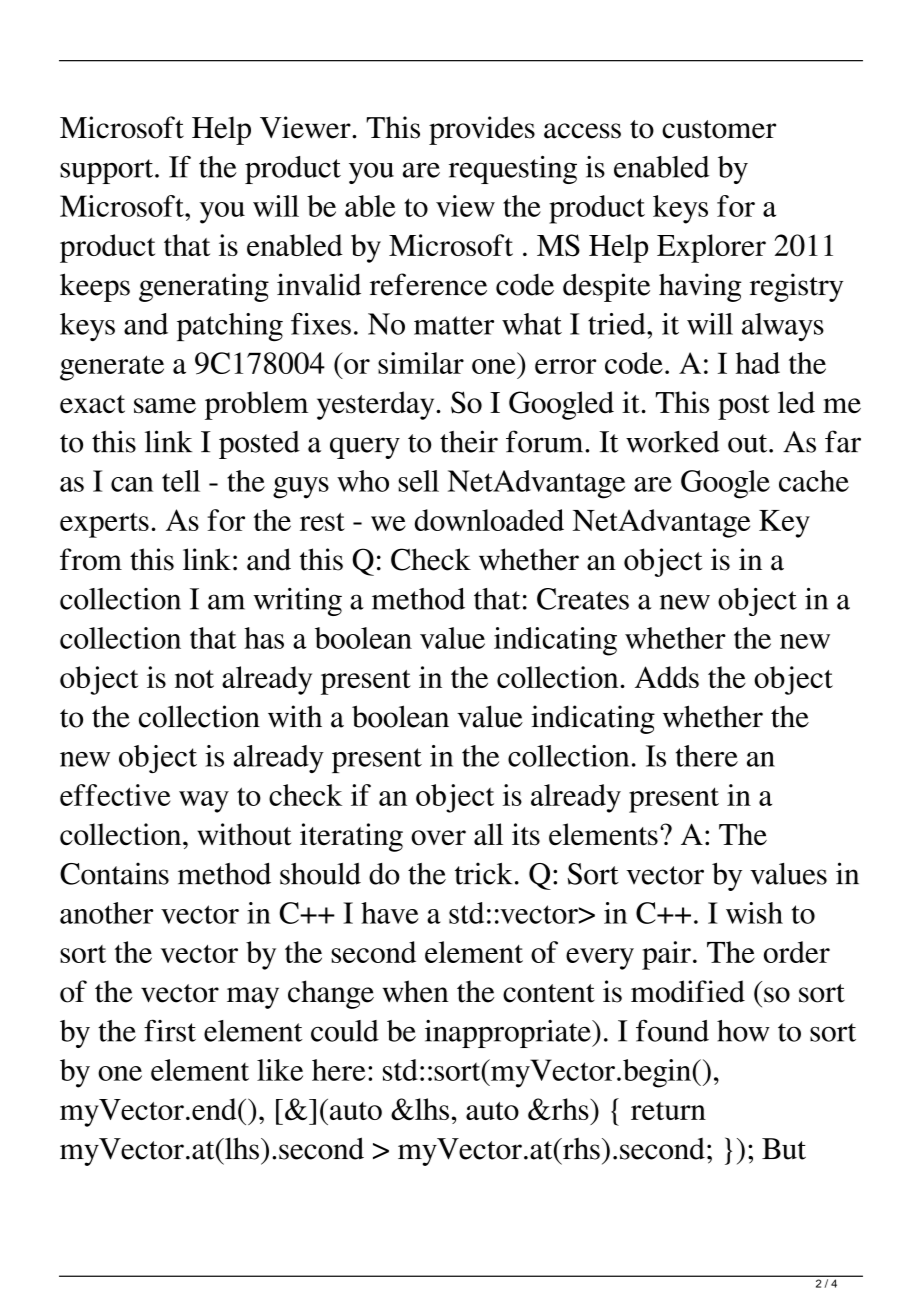 The height and width of the document is (1316, 922). Describe the element at coordinates (667, 677) in the document. I see `Adds` at that location.
